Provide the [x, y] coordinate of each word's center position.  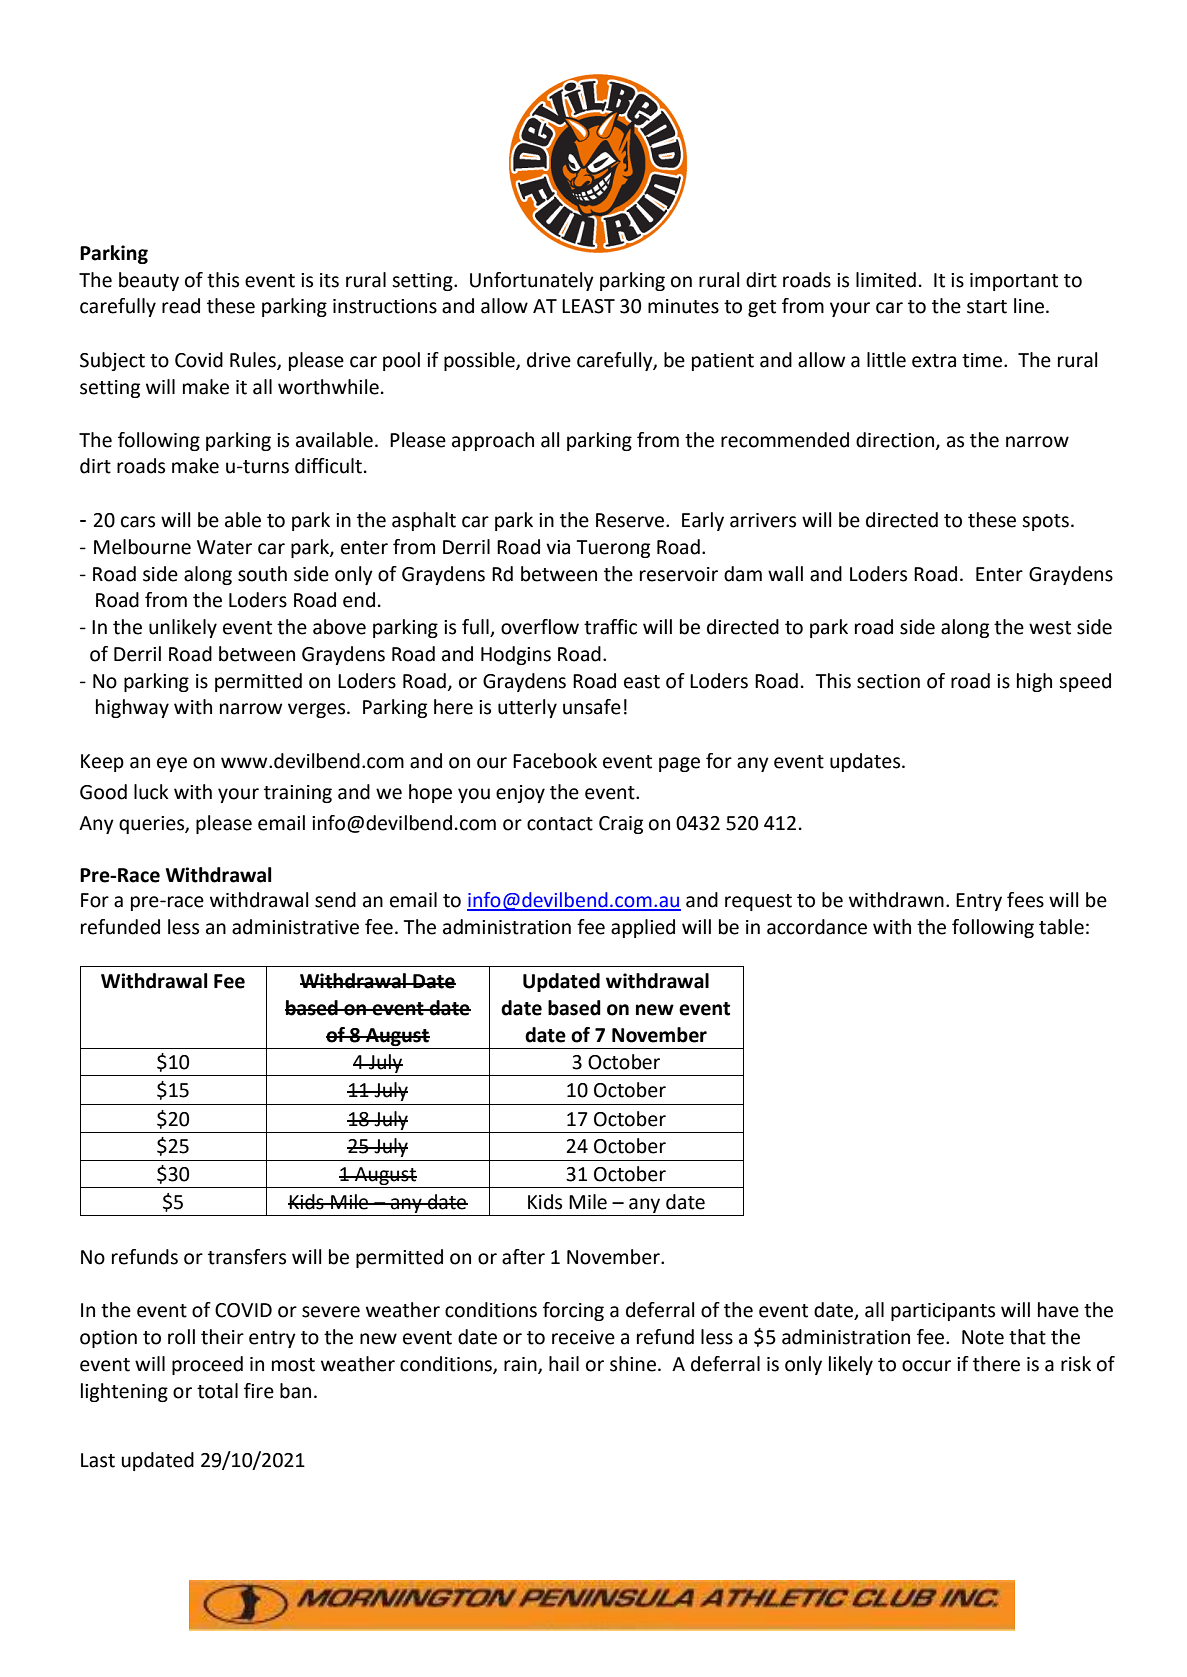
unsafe [592, 707]
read [181, 306]
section [888, 681]
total [217, 1391]
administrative [295, 927]
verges [318, 710]
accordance [817, 927]
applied [643, 928]
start [987, 307]
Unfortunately [532, 281]
